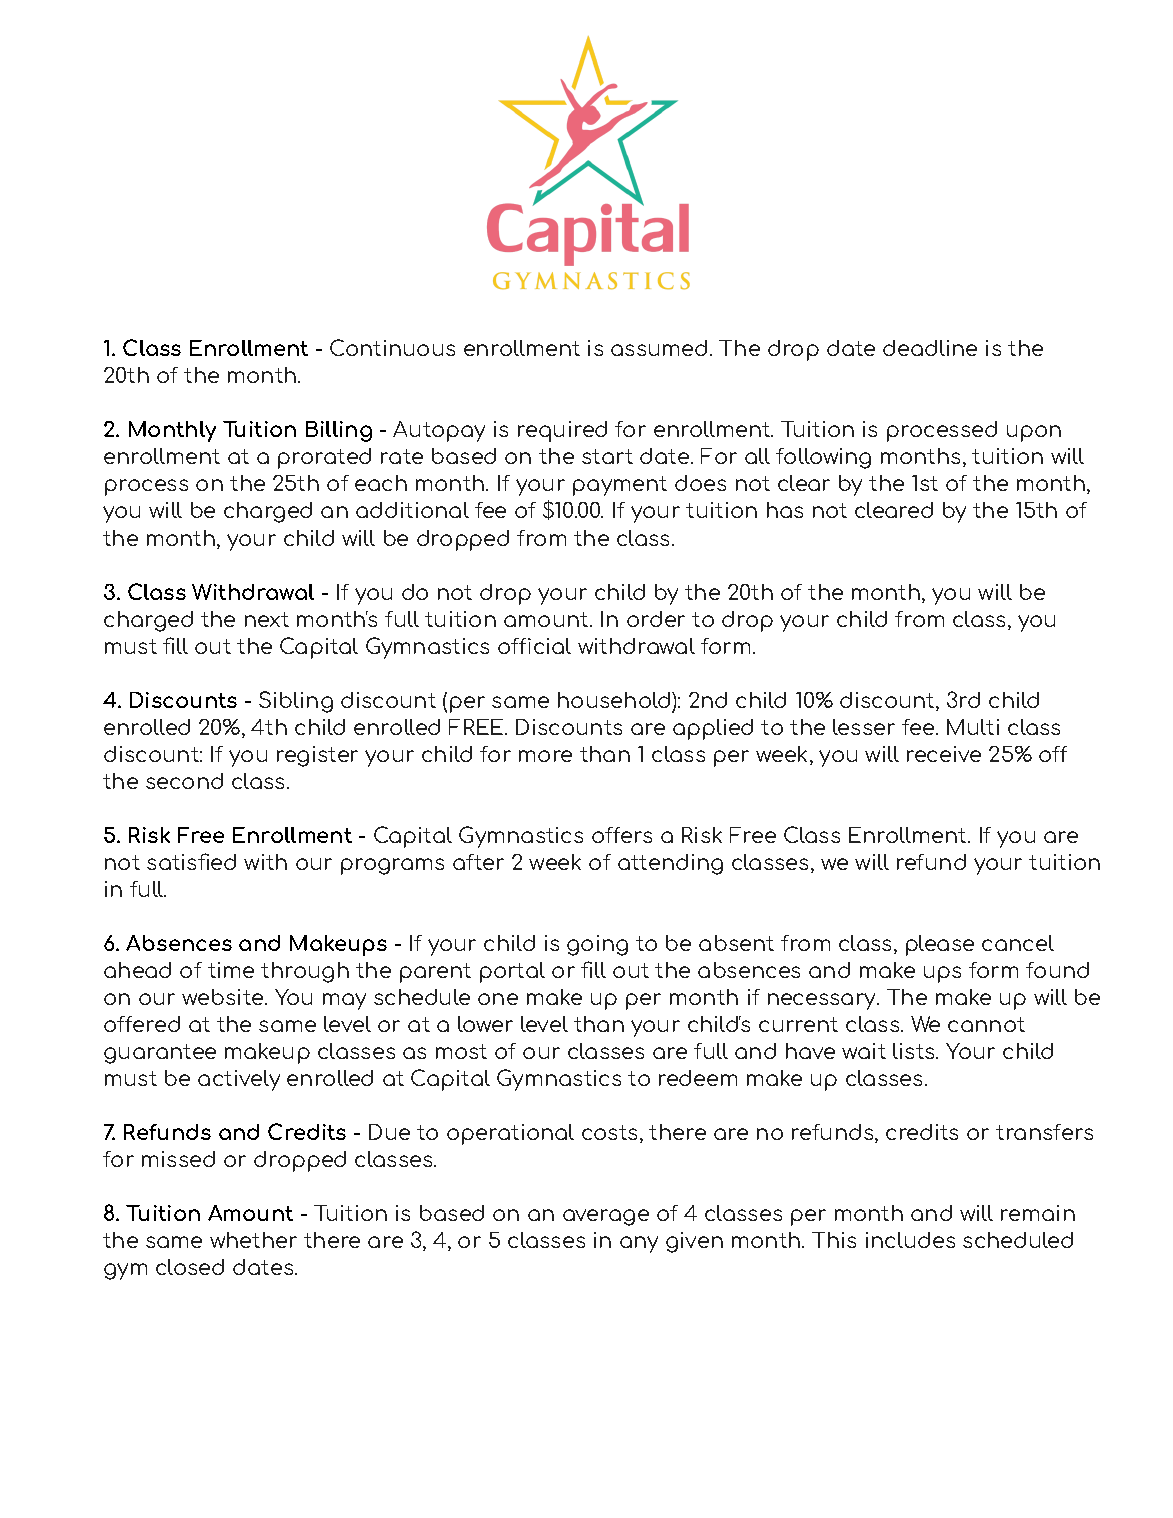 The image size is (1173, 1518). Describe the element at coordinates (659, 348) in the image. I see `assumed` at that location.
